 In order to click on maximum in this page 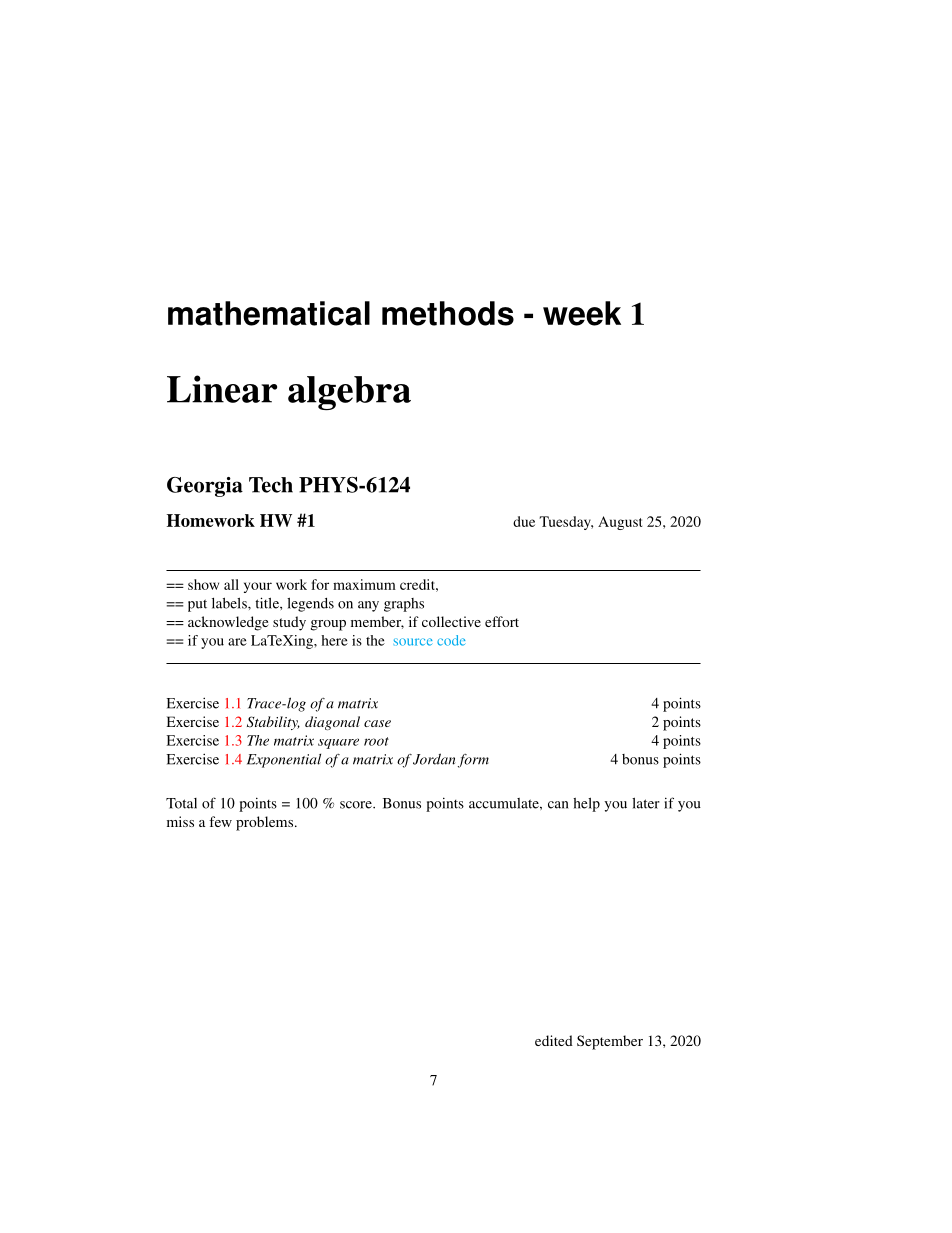, I will do `click(364, 584)`.
